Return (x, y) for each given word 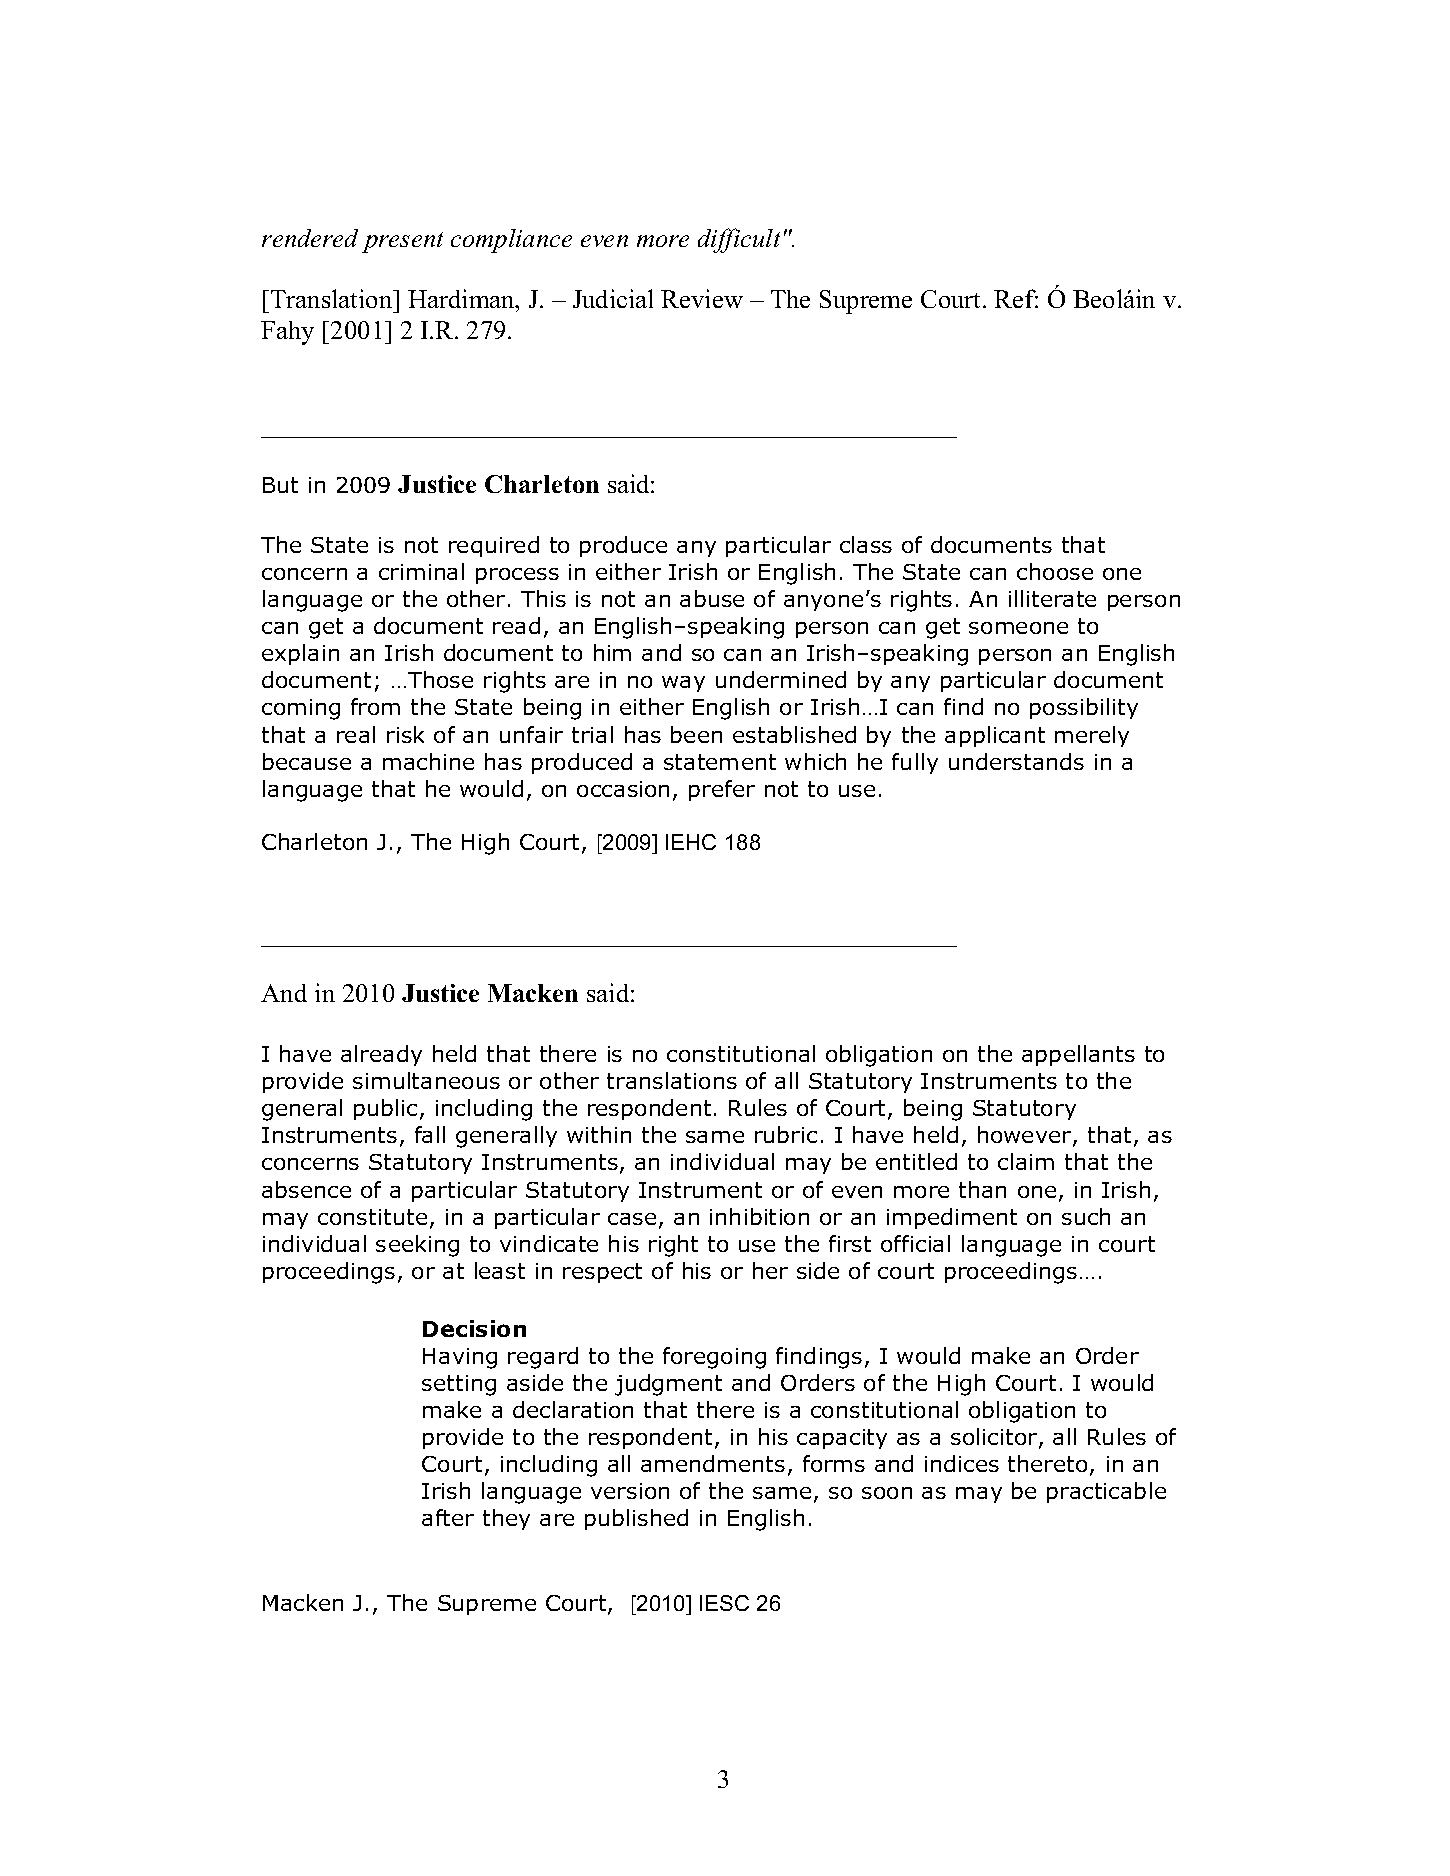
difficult (739, 240)
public (385, 1109)
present (402, 242)
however (1026, 1136)
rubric (786, 1134)
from (375, 706)
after (448, 1517)
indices (962, 1463)
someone (1018, 628)
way (683, 684)
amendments (713, 1463)
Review (702, 298)
